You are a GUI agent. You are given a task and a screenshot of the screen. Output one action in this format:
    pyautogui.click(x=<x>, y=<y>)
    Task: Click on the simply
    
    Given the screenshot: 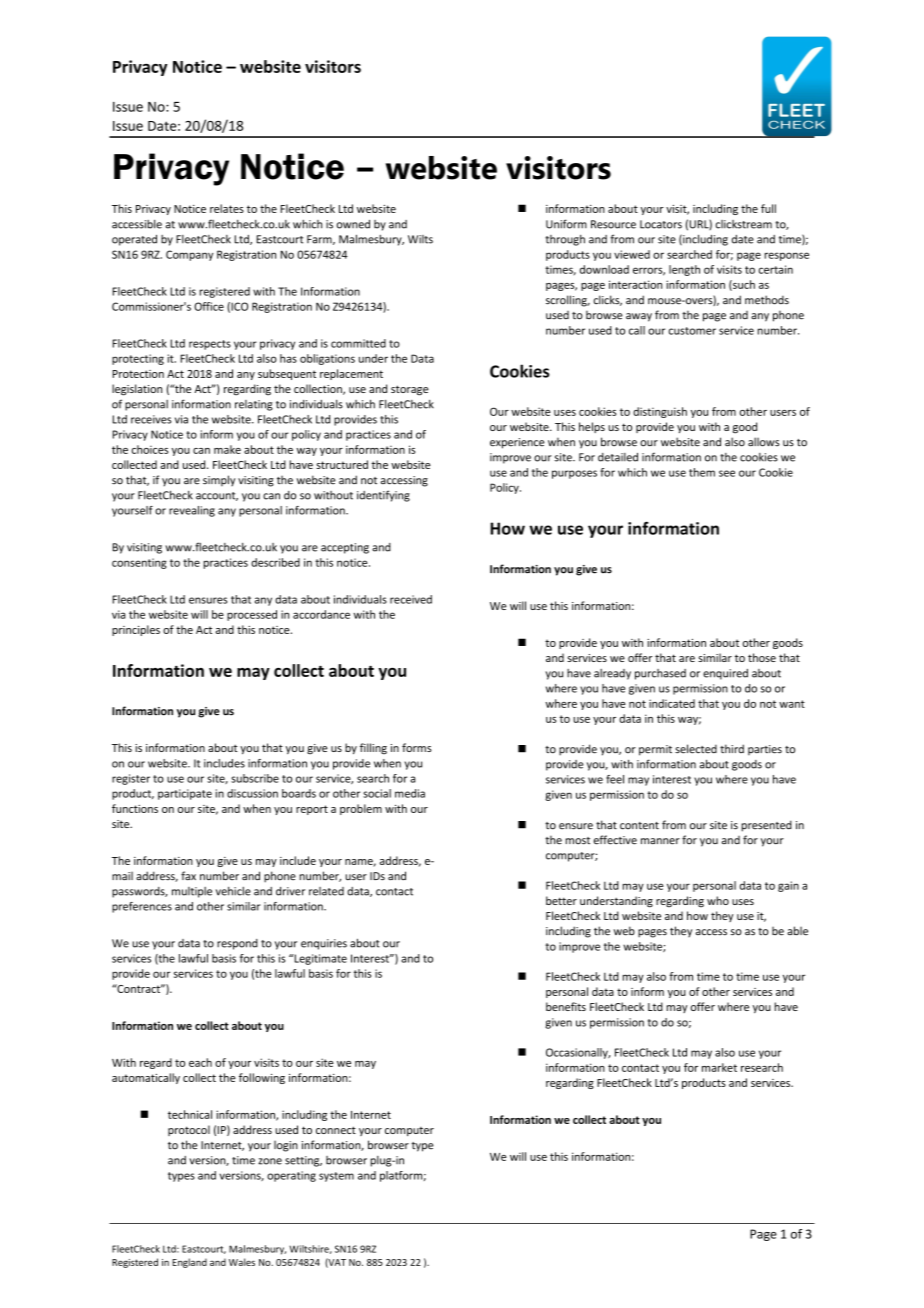 What is the action you would take?
    pyautogui.click(x=219, y=480)
